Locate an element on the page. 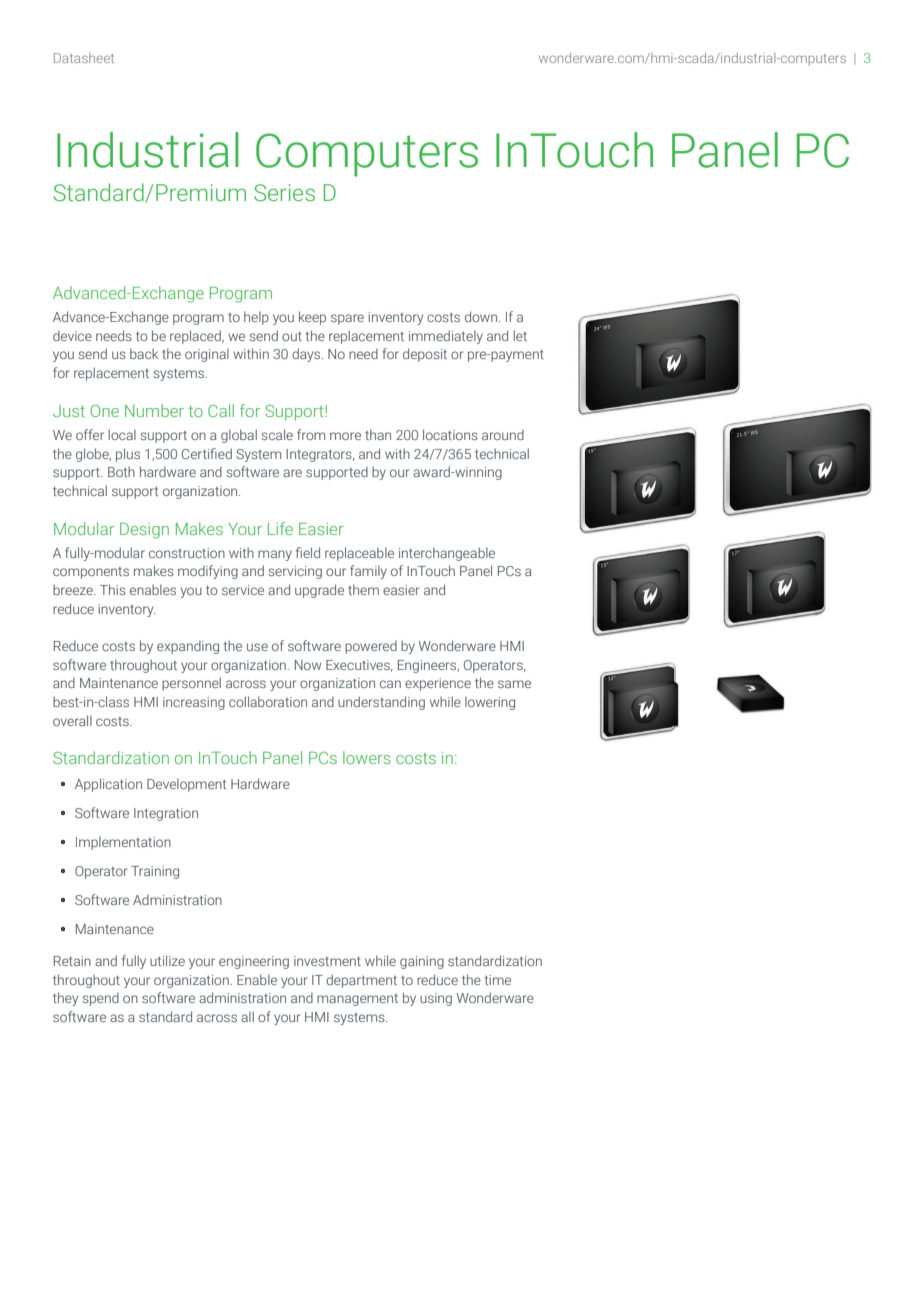 The height and width of the document is (1308, 924). investment is located at coordinates (327, 961).
